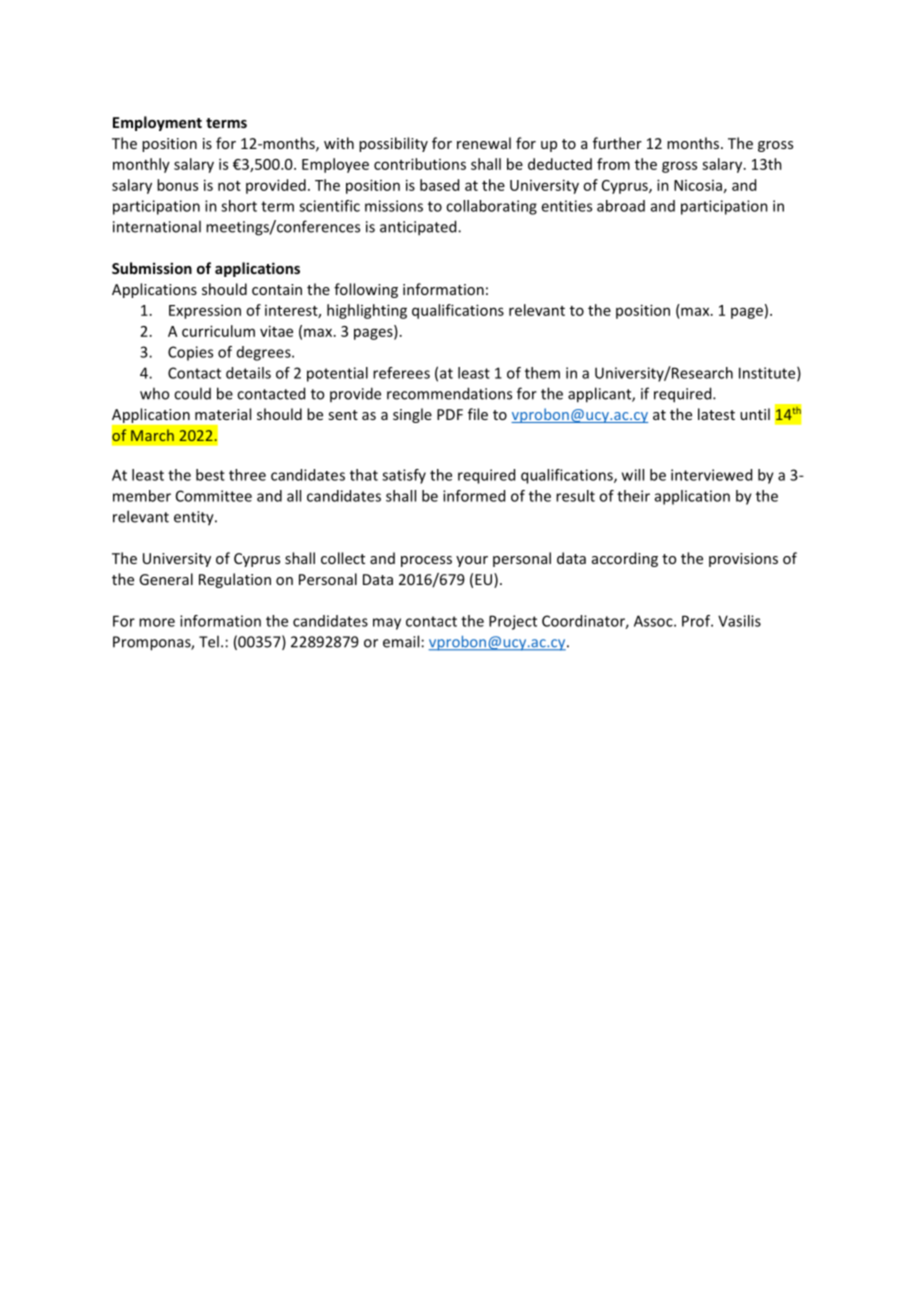 The height and width of the screenshot is (1308, 924). Describe the element at coordinates (209, 641) in the screenshot. I see `Tel` at that location.
